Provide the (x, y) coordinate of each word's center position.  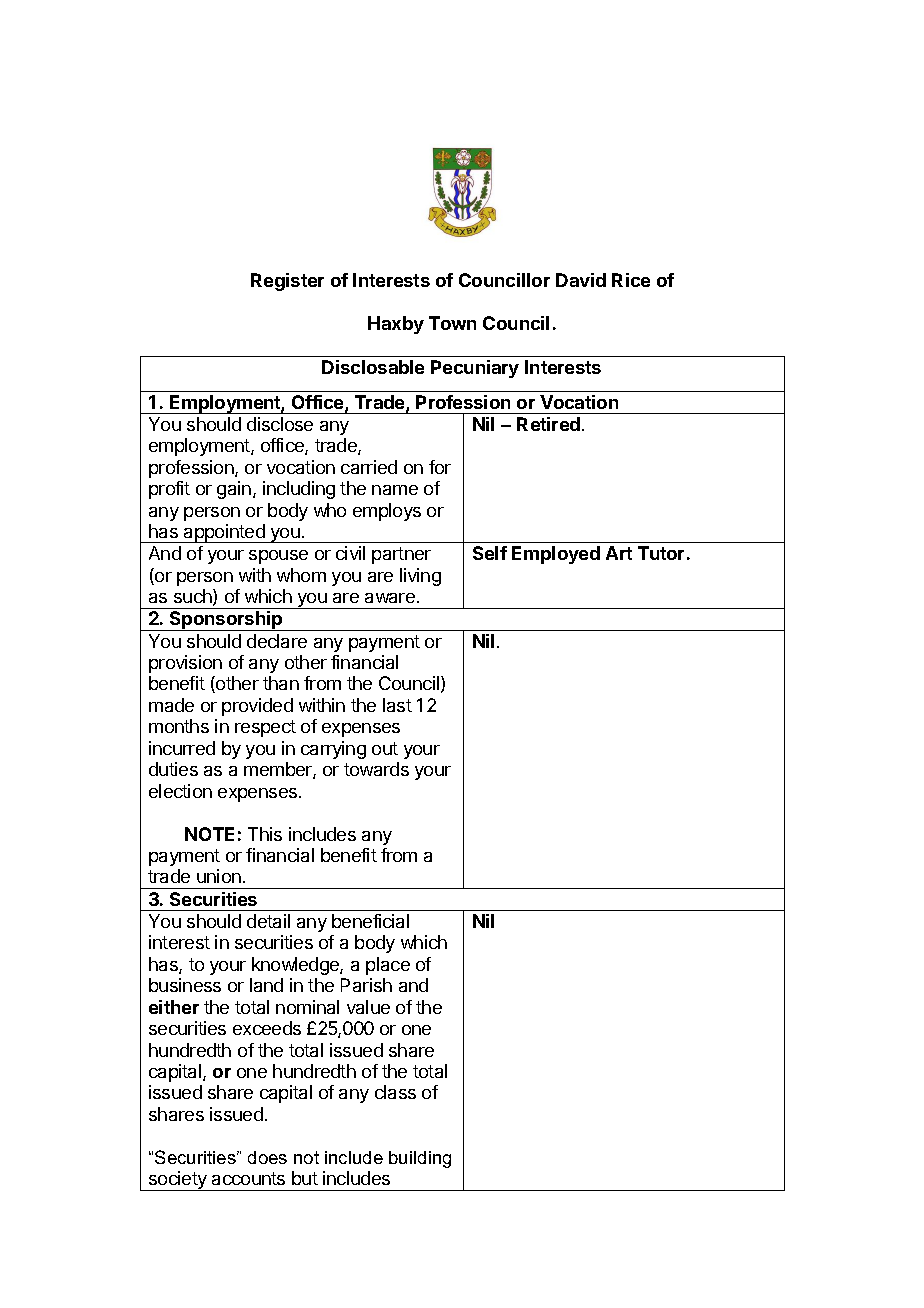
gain (234, 490)
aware (390, 598)
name (395, 490)
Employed (556, 555)
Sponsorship (226, 621)
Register (287, 282)
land (266, 985)
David (581, 280)
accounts (248, 1178)
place (388, 966)
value (368, 1007)
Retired (548, 424)
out (385, 748)
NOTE (209, 834)
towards (376, 769)
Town (452, 323)
